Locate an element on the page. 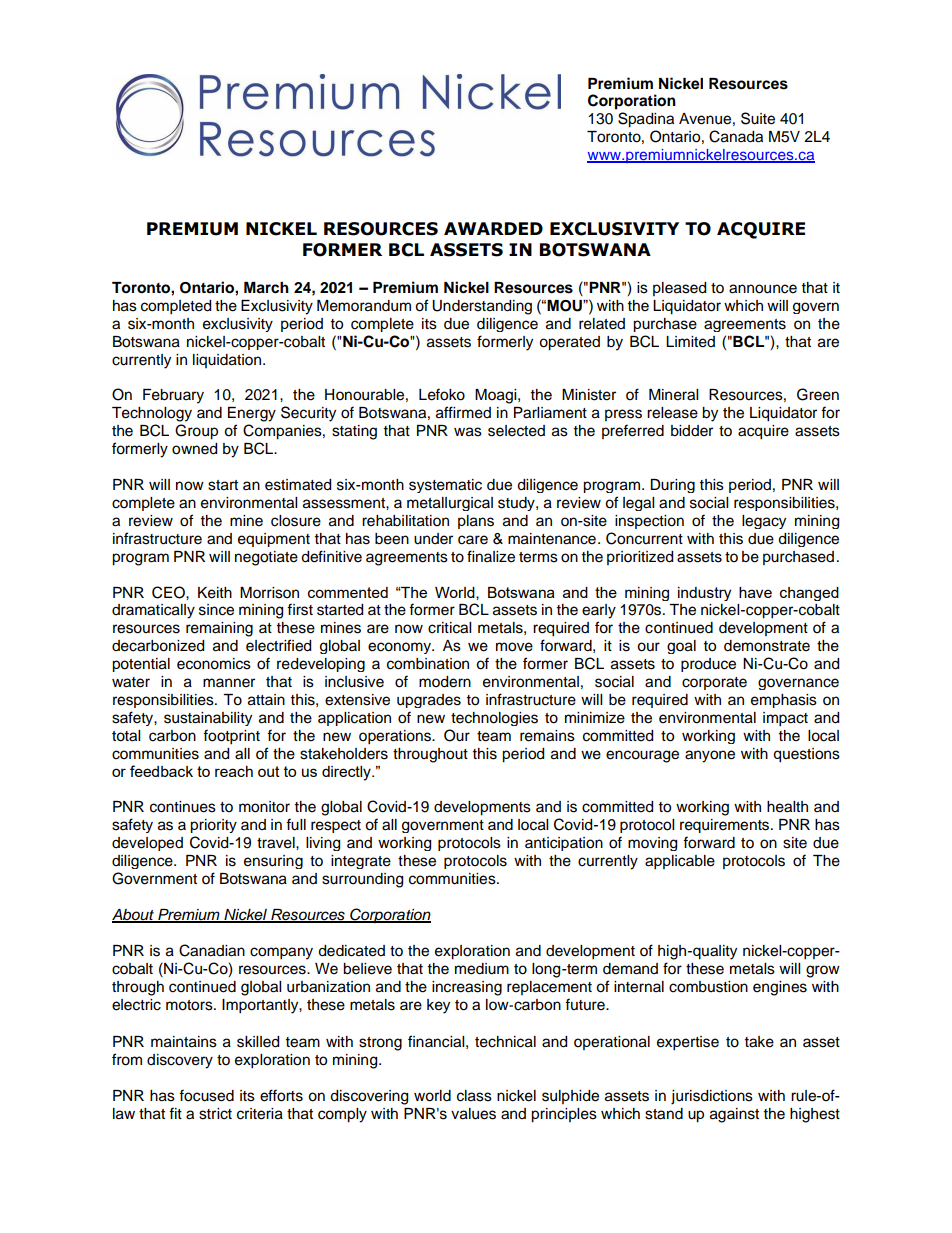 This image has width=952, height=1233. operated is located at coordinates (569, 343).
